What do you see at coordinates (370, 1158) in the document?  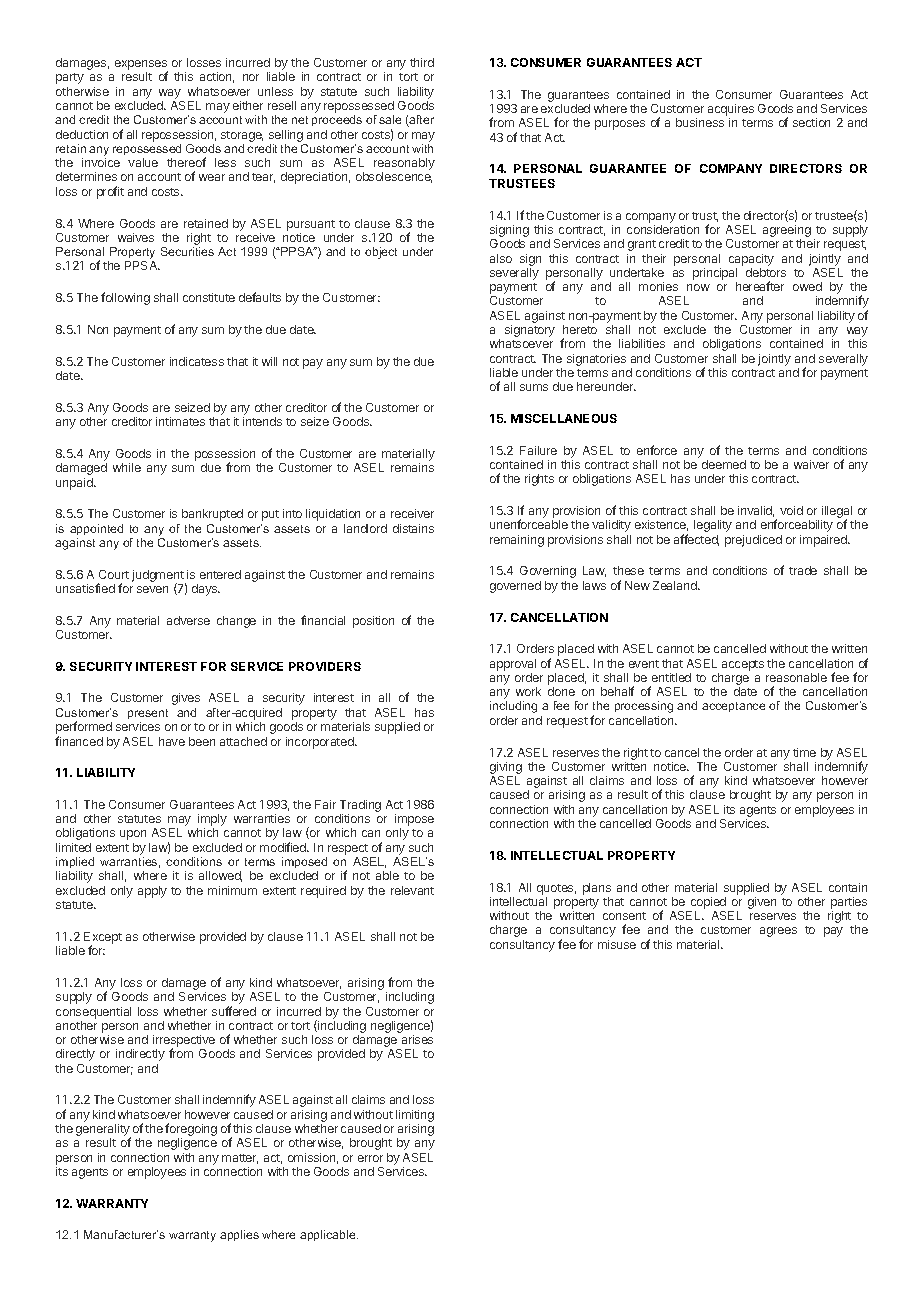 I see `error` at bounding box center [370, 1158].
